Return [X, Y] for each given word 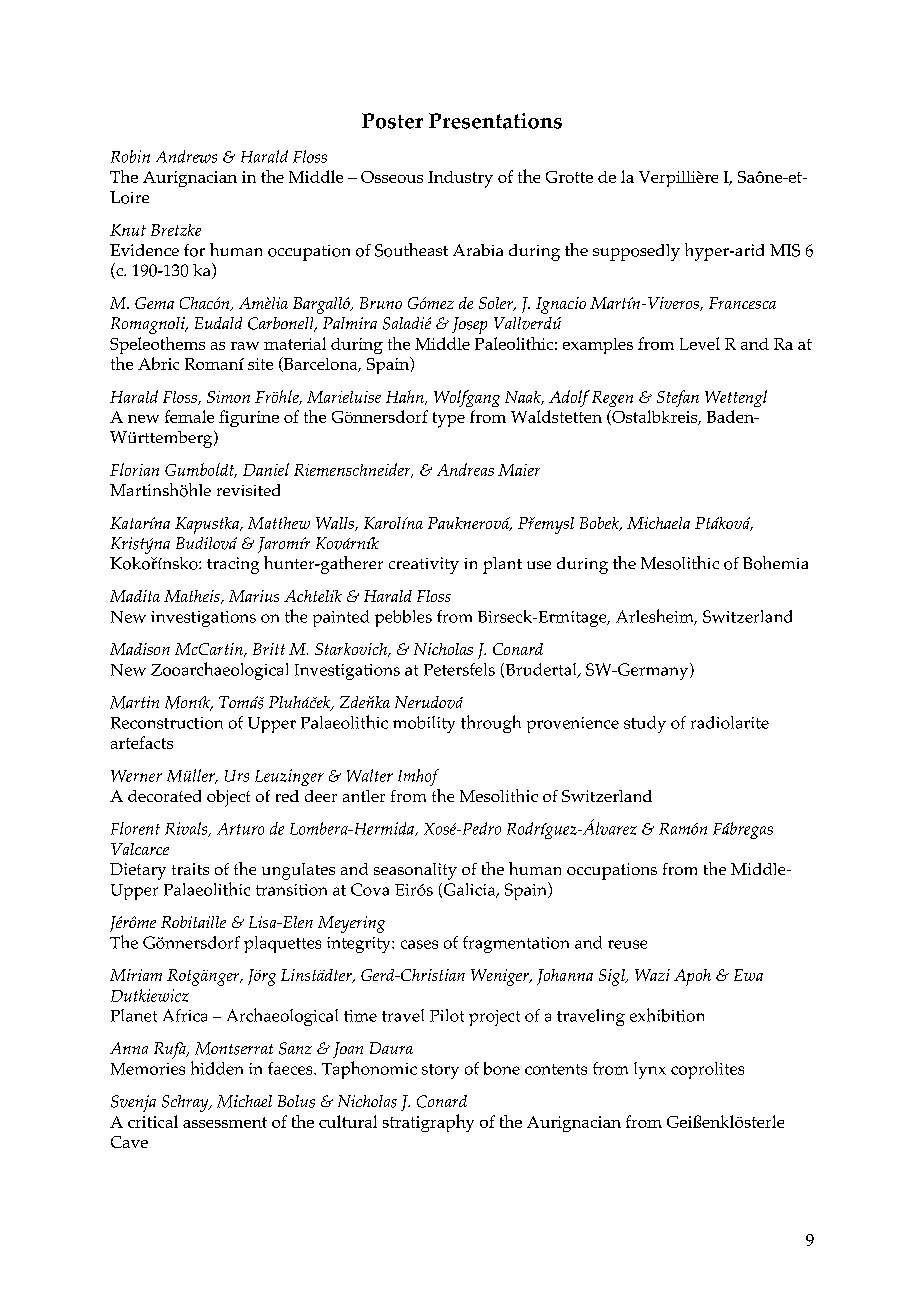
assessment [225, 1122]
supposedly [636, 252]
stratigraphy [428, 1123]
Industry [460, 179]
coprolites [707, 1070]
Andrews [186, 156]
